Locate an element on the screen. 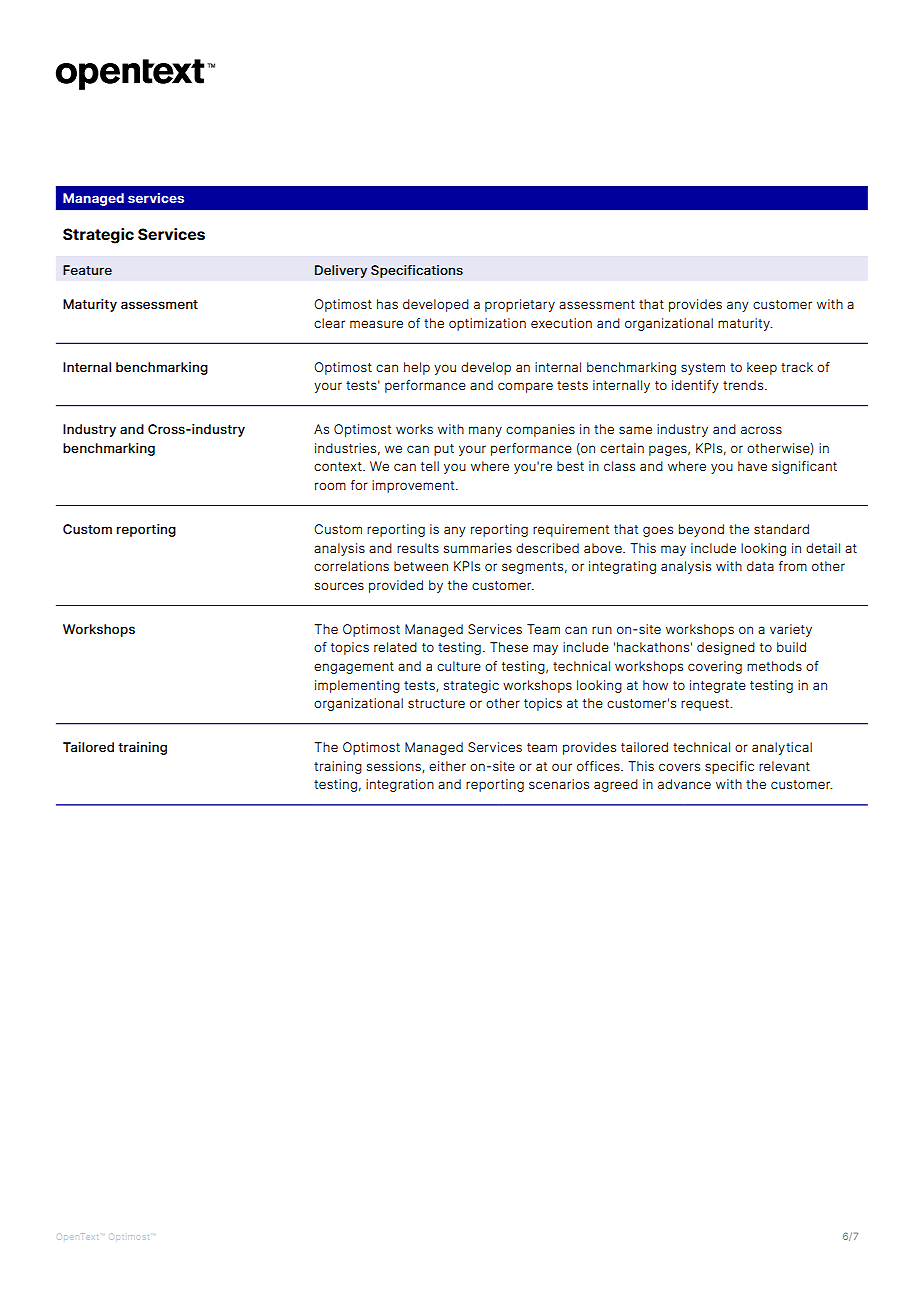 This screenshot has width=924, height=1308. Feature is located at coordinates (87, 270).
